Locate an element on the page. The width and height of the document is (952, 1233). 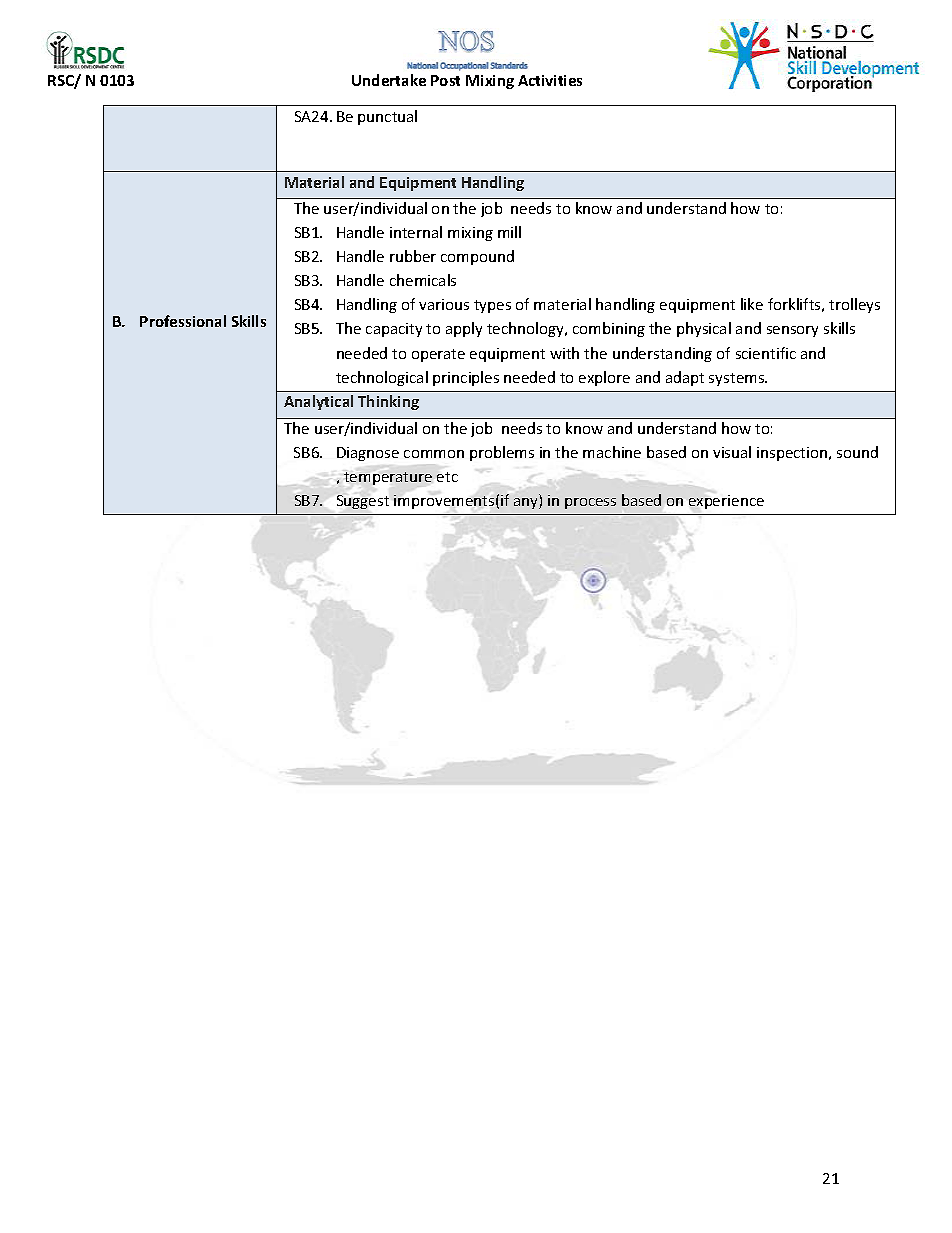
Post is located at coordinates (445, 80).
